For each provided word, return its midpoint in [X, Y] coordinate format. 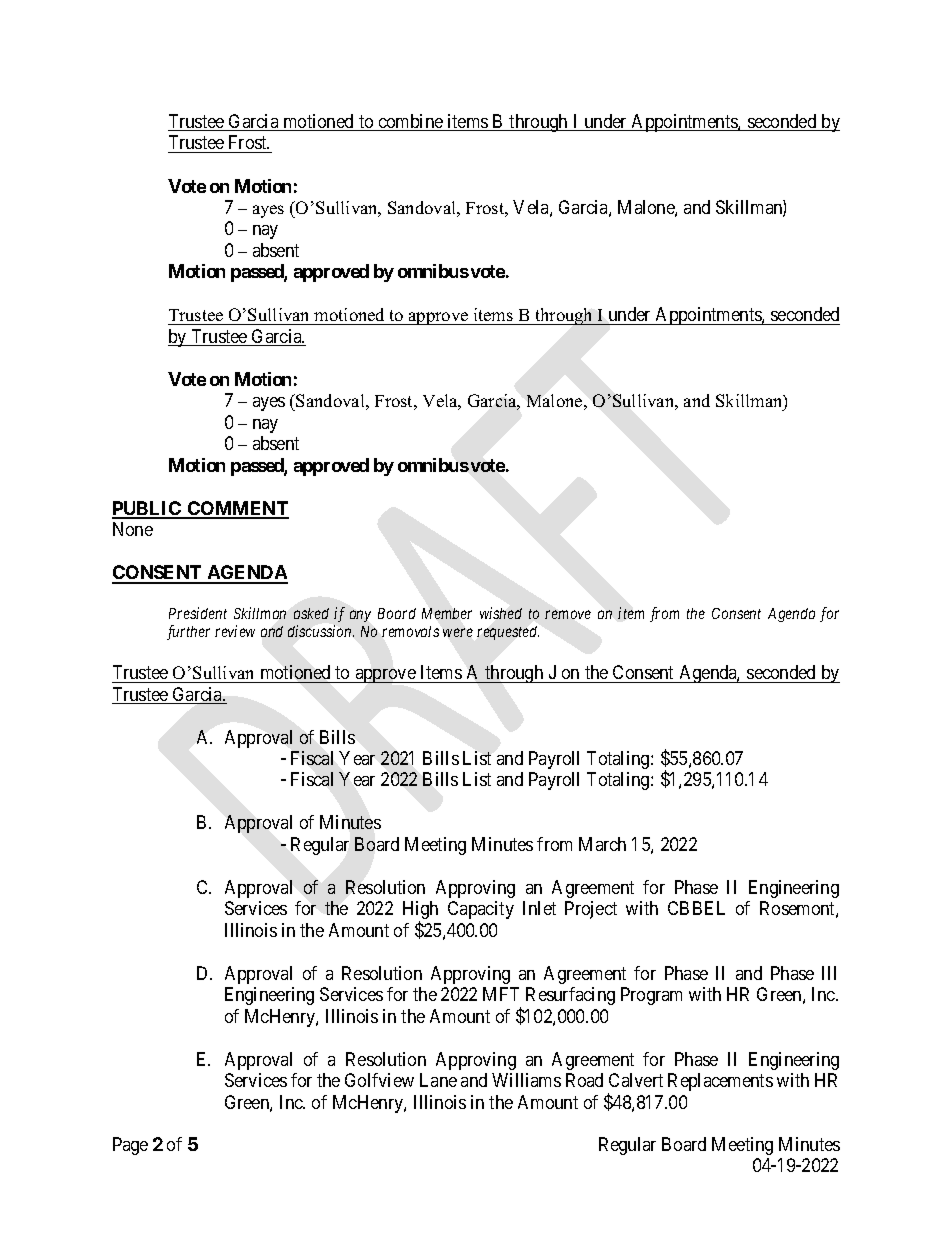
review [235, 631]
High [420, 911]
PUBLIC [148, 509]
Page [130, 1146]
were [458, 632]
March [602, 844]
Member [447, 613]
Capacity [481, 910]
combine [410, 122]
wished [501, 613]
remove [568, 614]
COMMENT [237, 509]
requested [508, 633]
